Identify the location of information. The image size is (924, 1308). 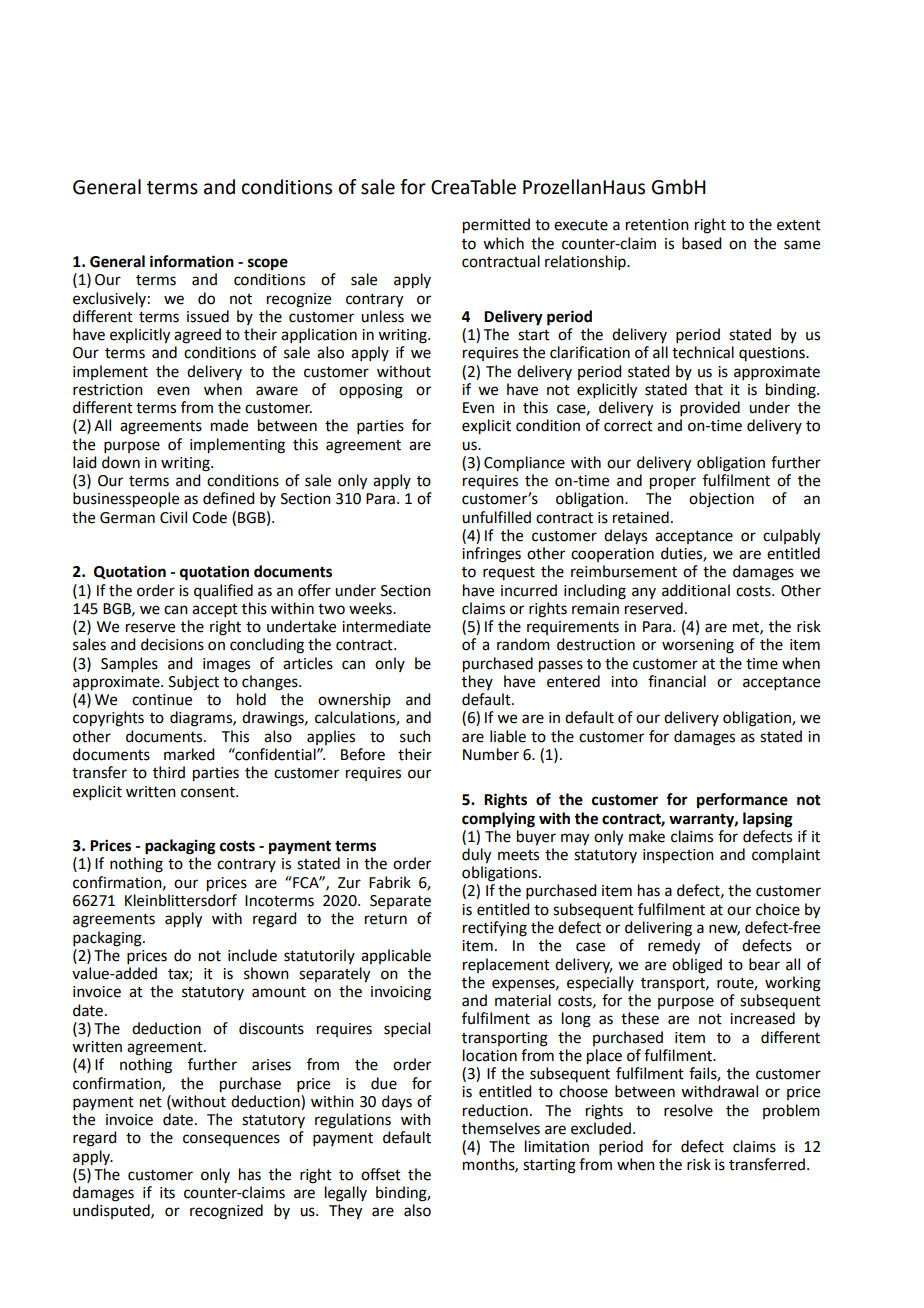
(192, 261).
